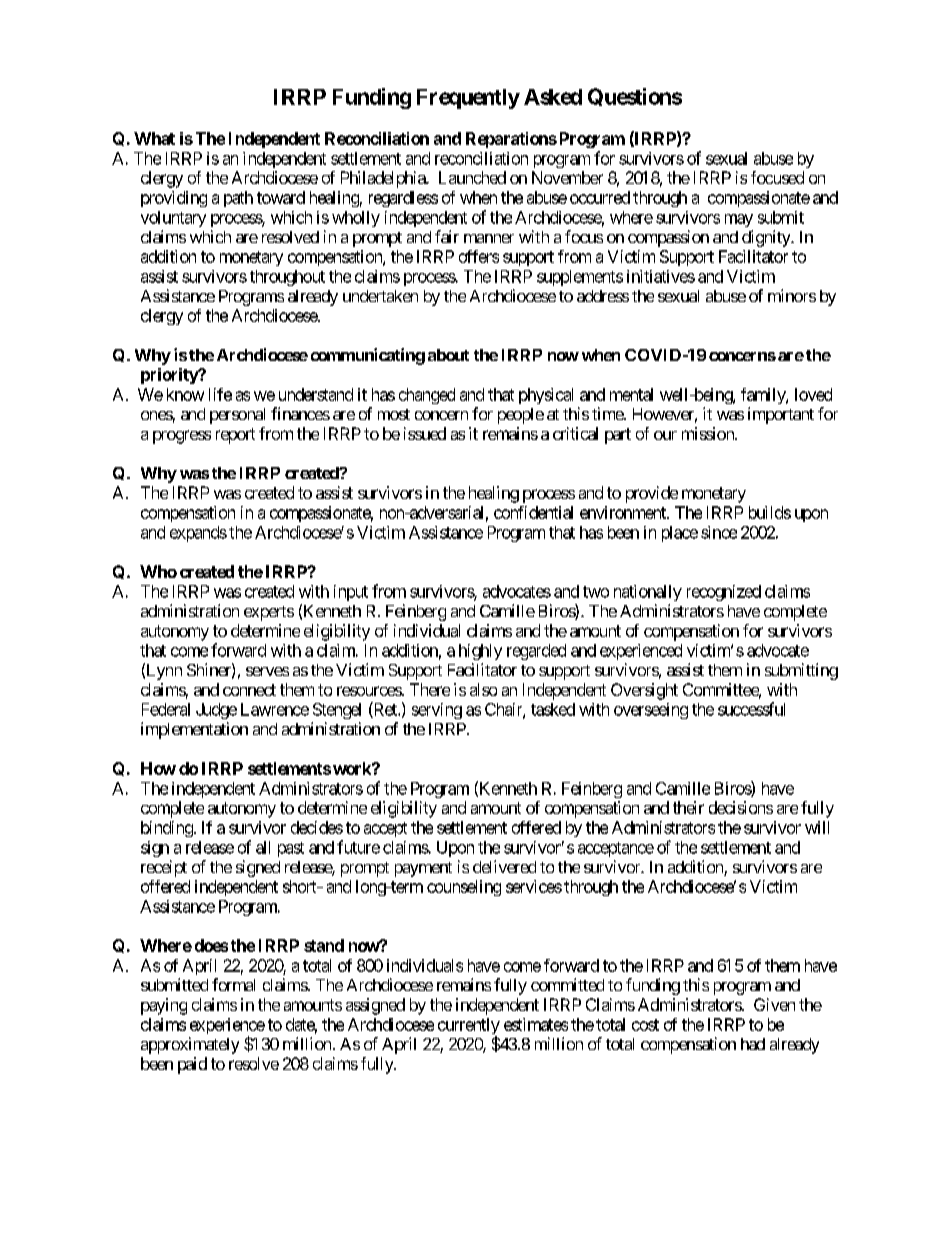  What do you see at coordinates (739, 220) in the screenshot?
I see `may` at bounding box center [739, 220].
